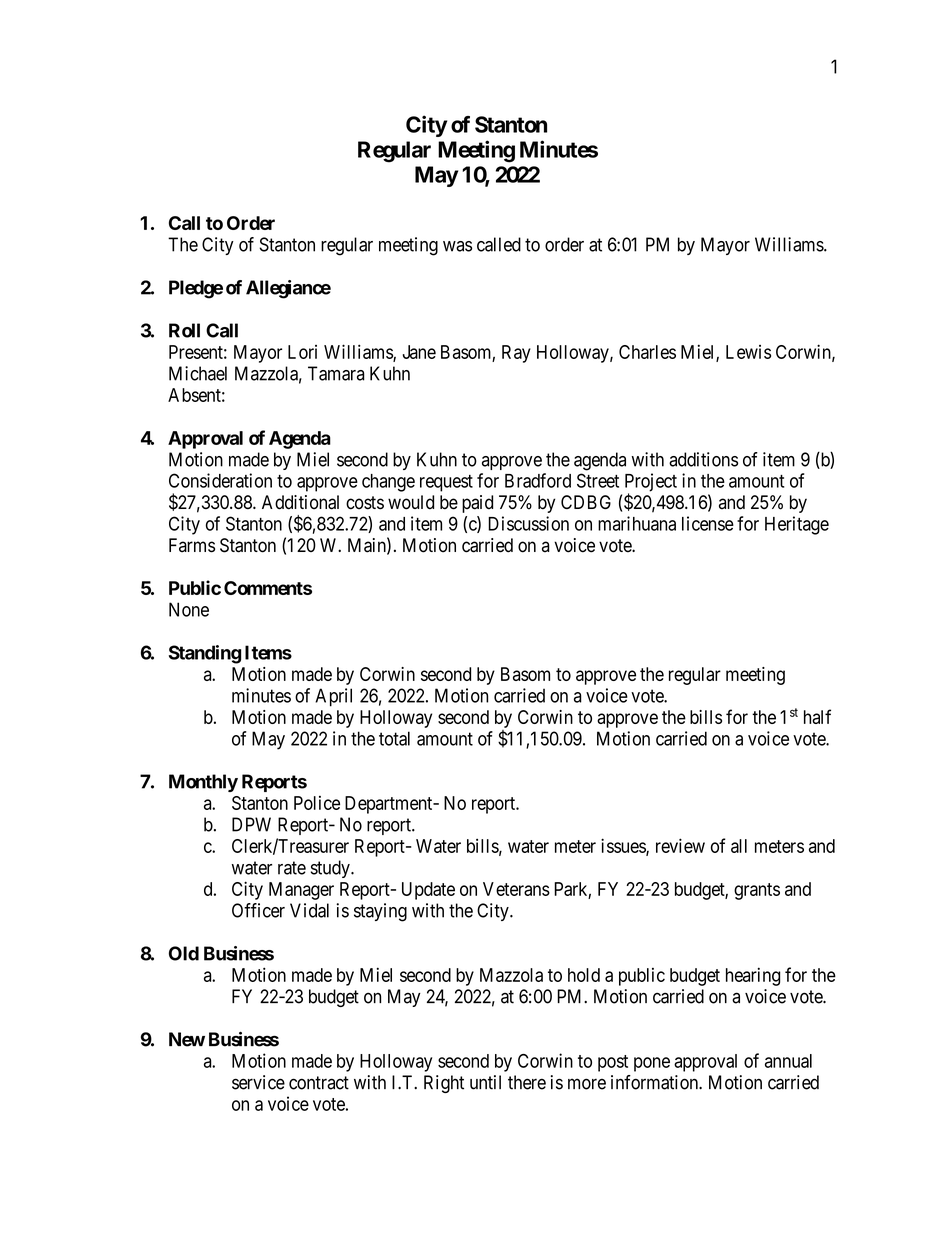 This image has width=952, height=1233. Describe the element at coordinates (288, 289) in the image. I see `Allegiance` at that location.
